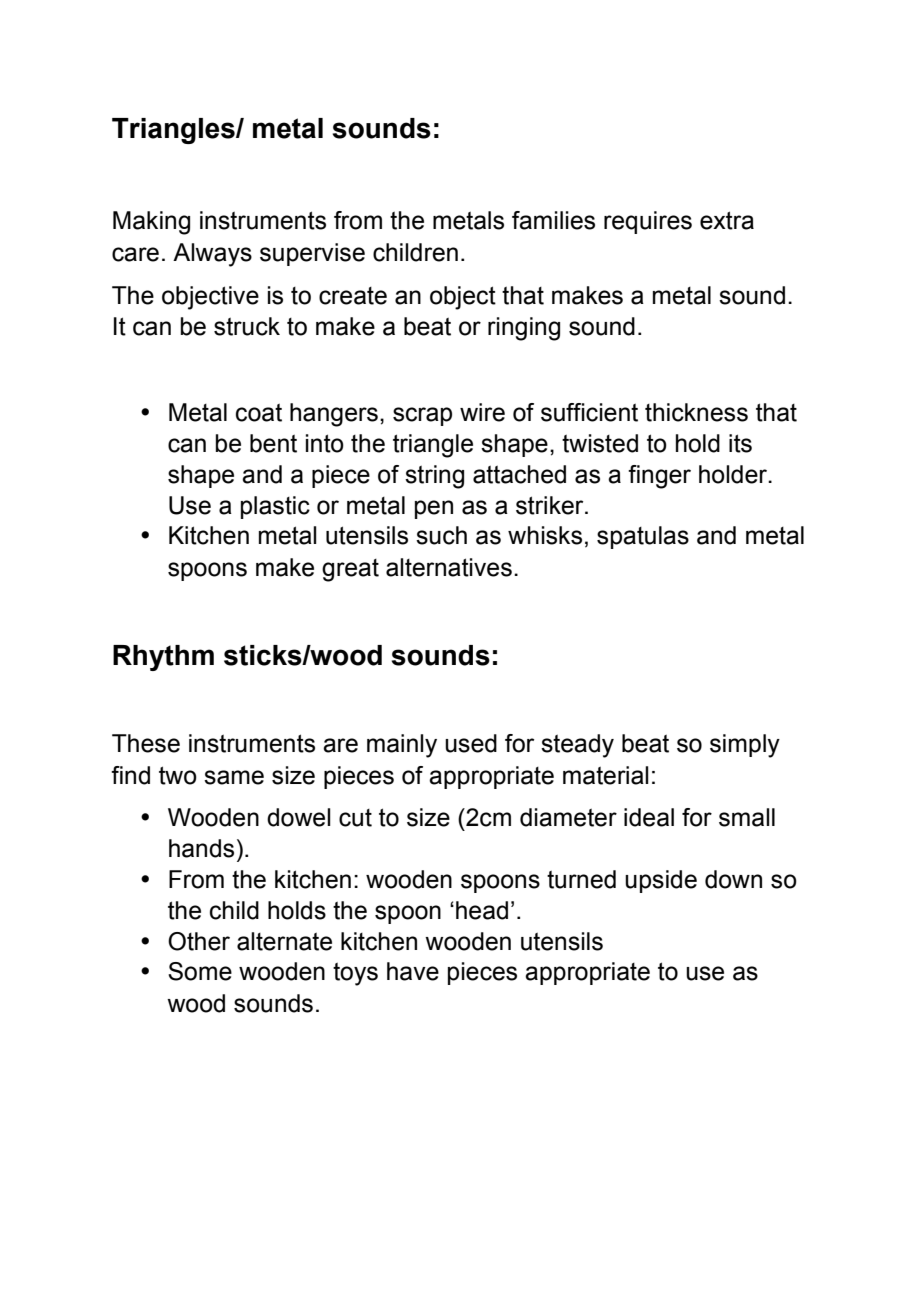  What do you see at coordinates (553, 220) in the screenshot?
I see `families` at bounding box center [553, 220].
